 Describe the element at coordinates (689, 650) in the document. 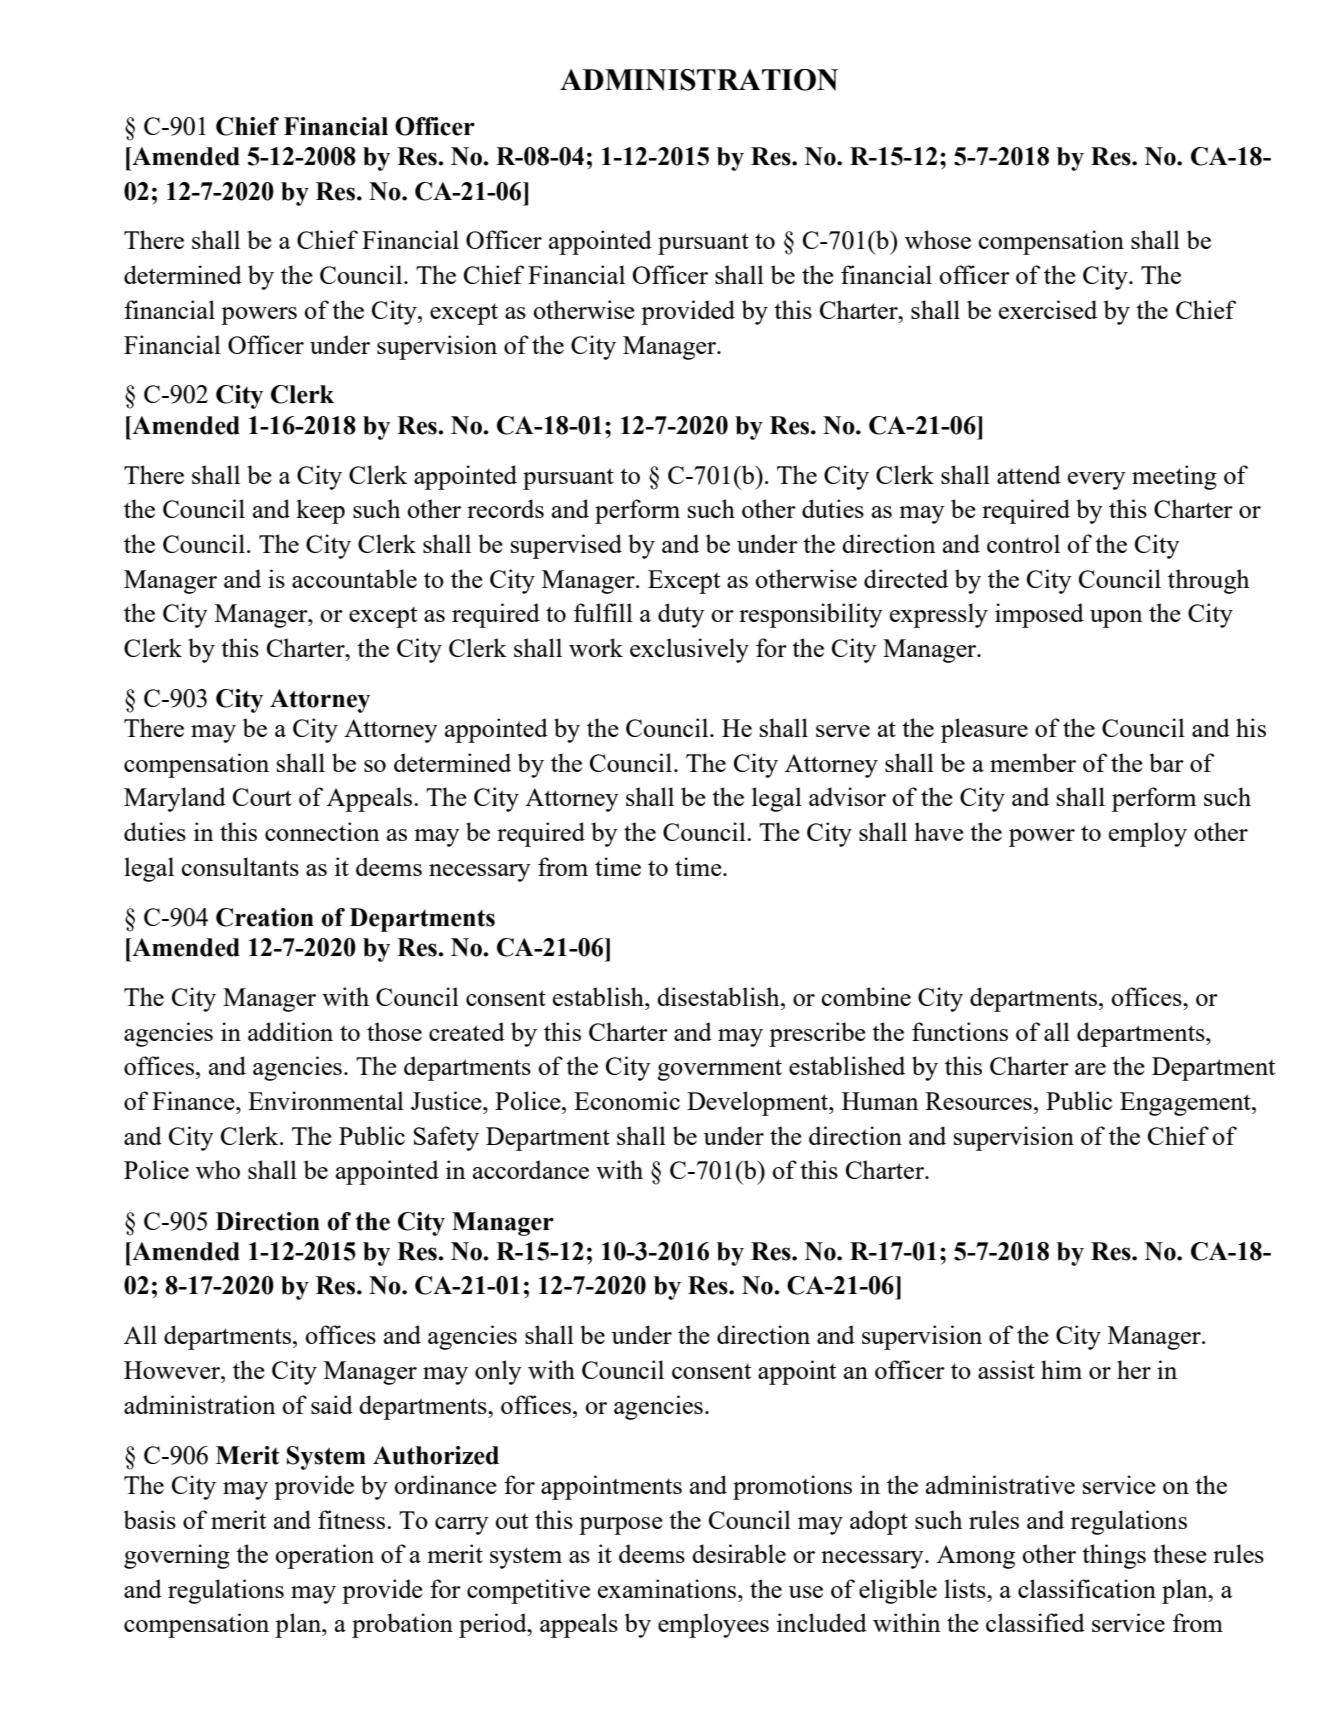

I see `exclusively` at that location.
